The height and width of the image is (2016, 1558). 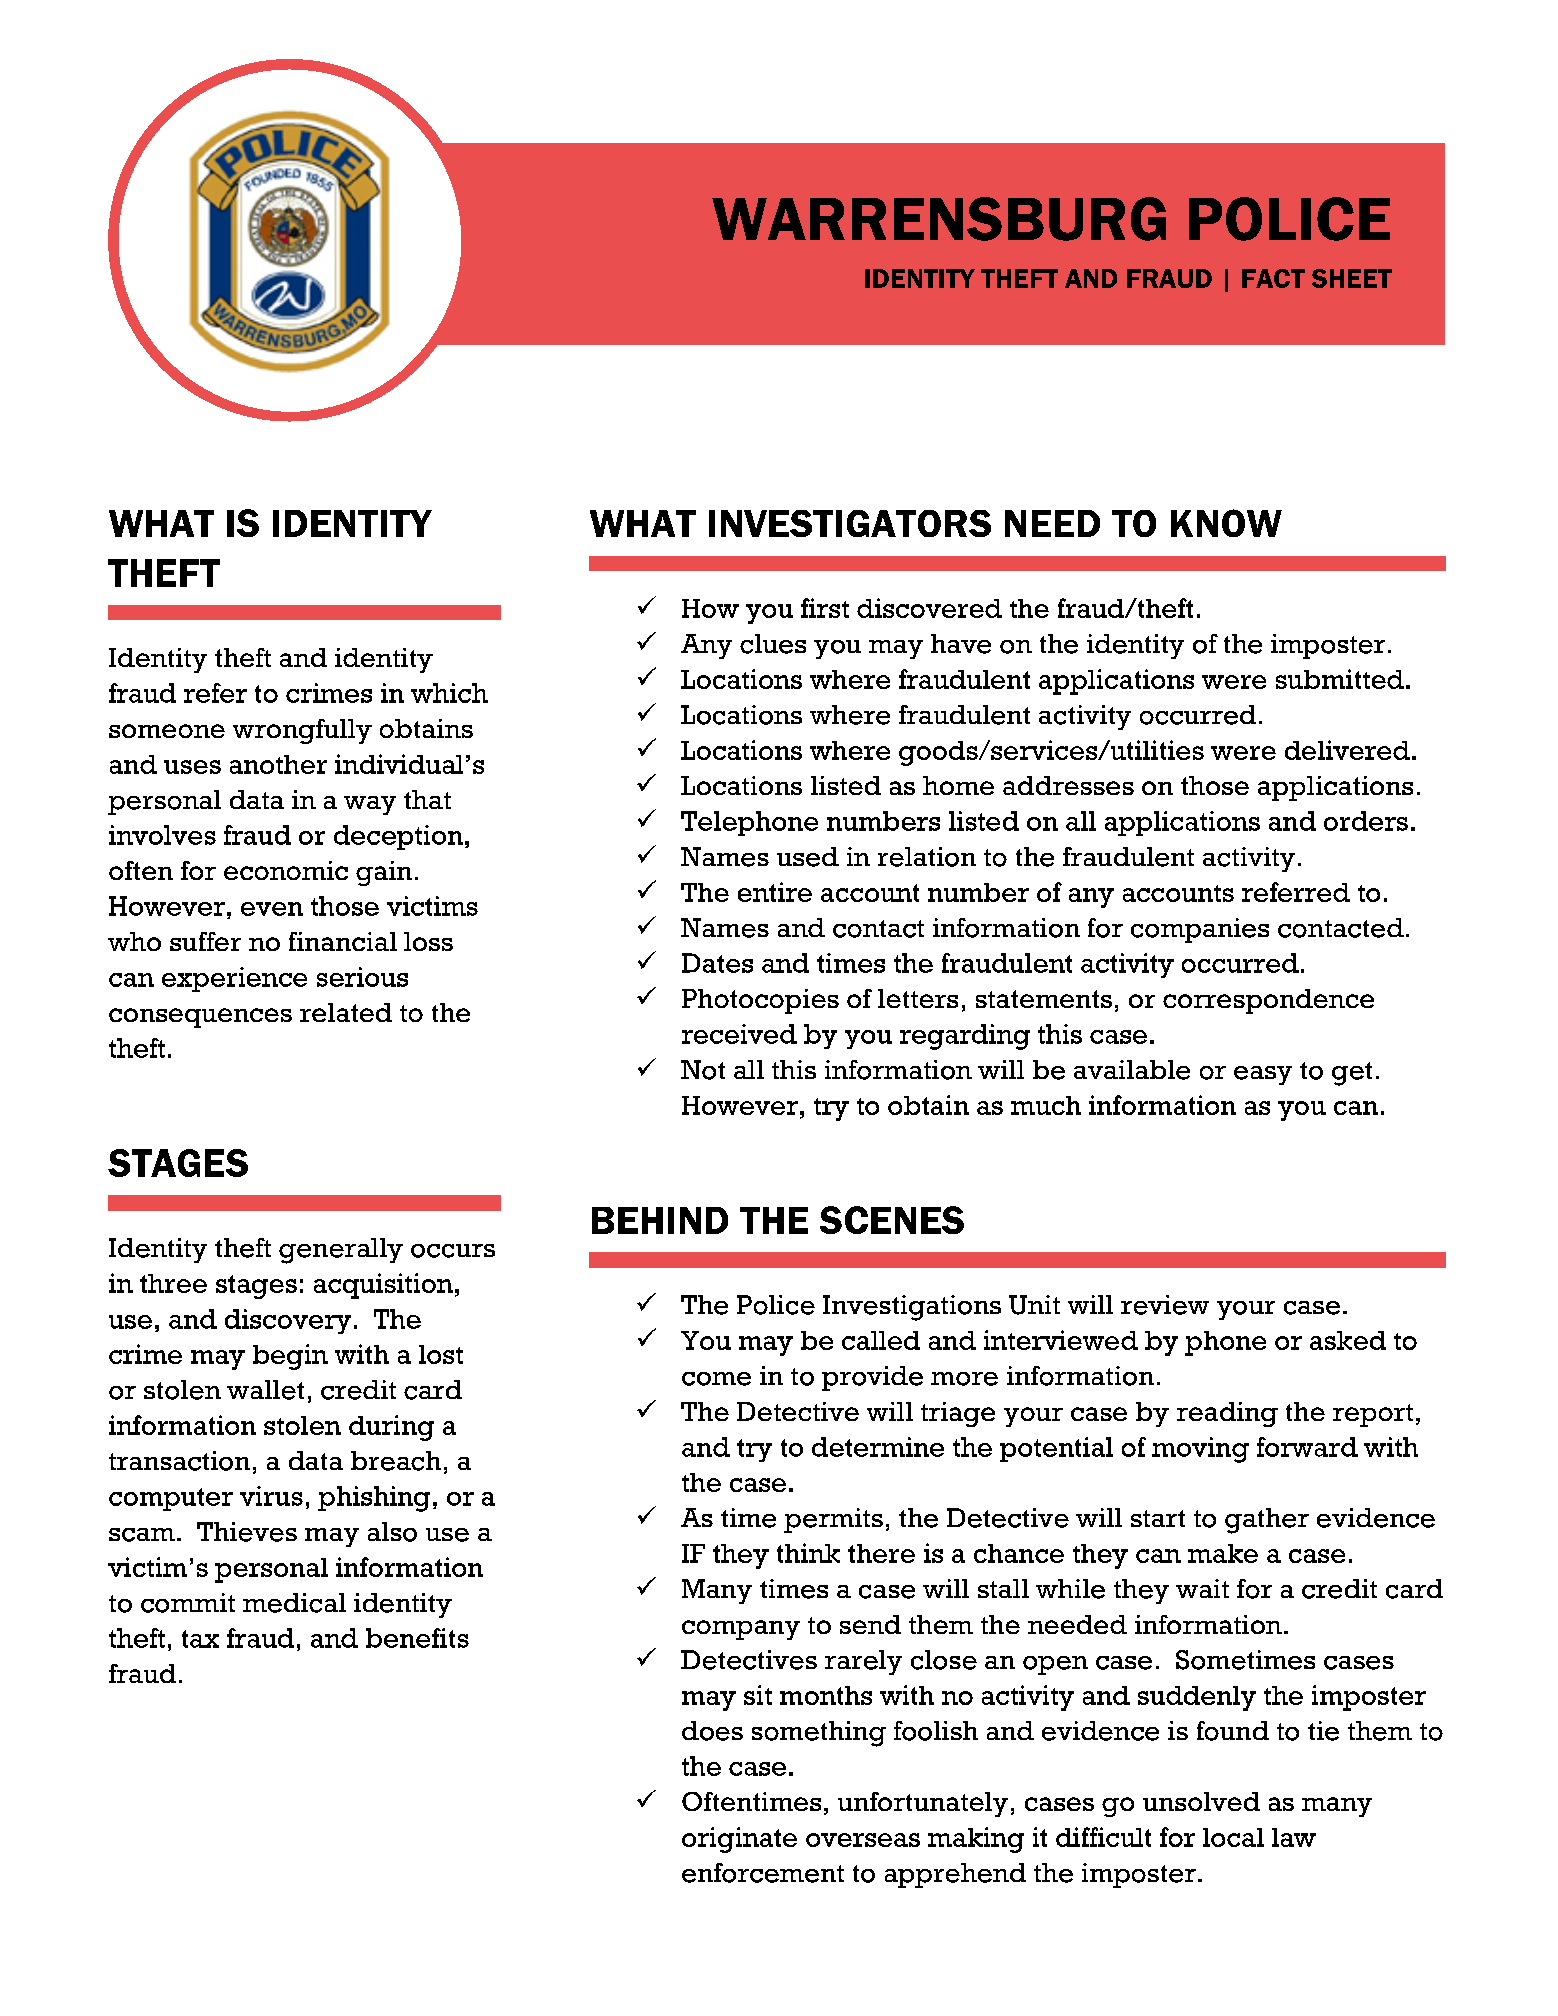 I want to click on tax, so click(x=200, y=1639).
